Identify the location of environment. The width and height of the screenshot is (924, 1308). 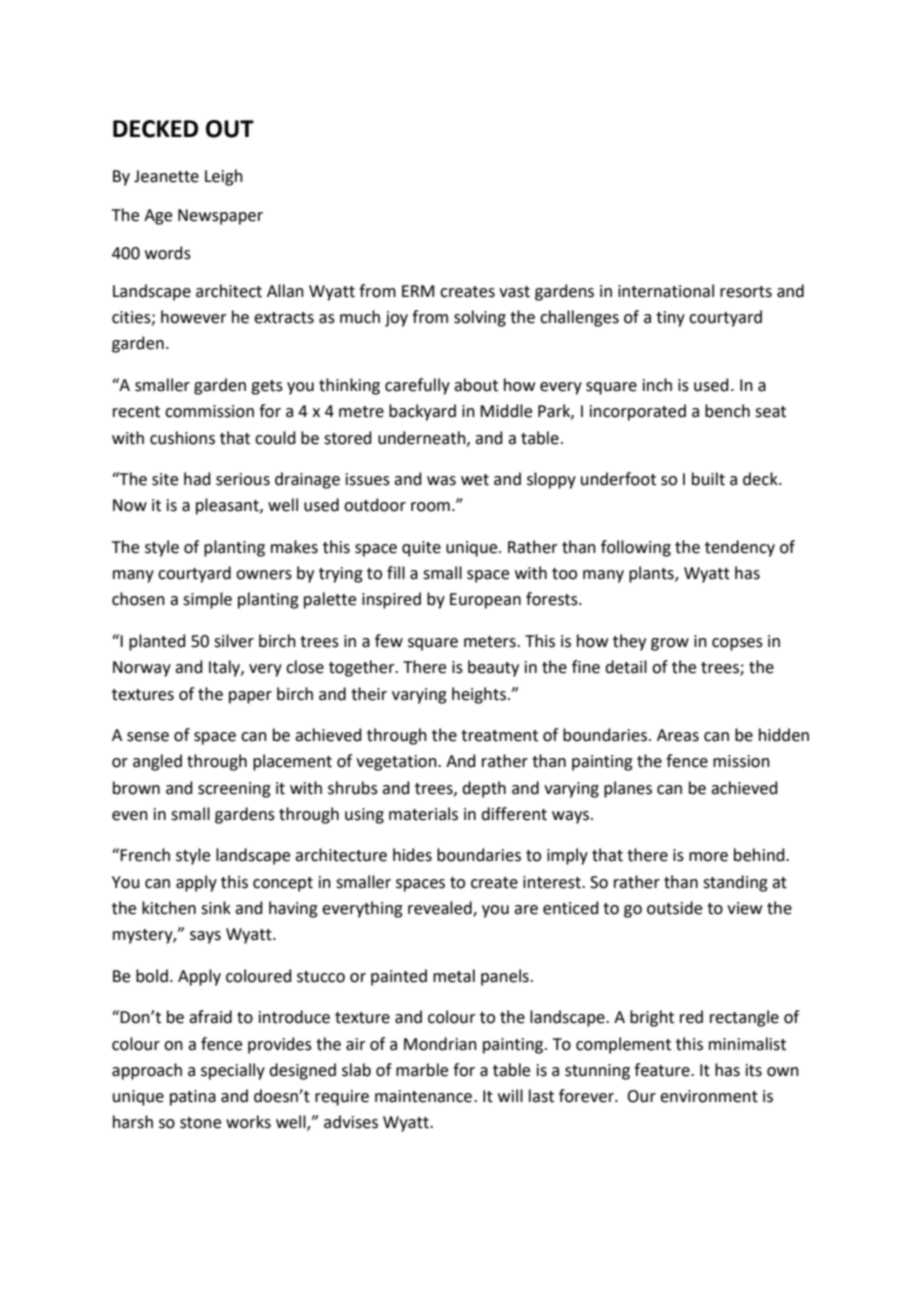
(709, 1096).
